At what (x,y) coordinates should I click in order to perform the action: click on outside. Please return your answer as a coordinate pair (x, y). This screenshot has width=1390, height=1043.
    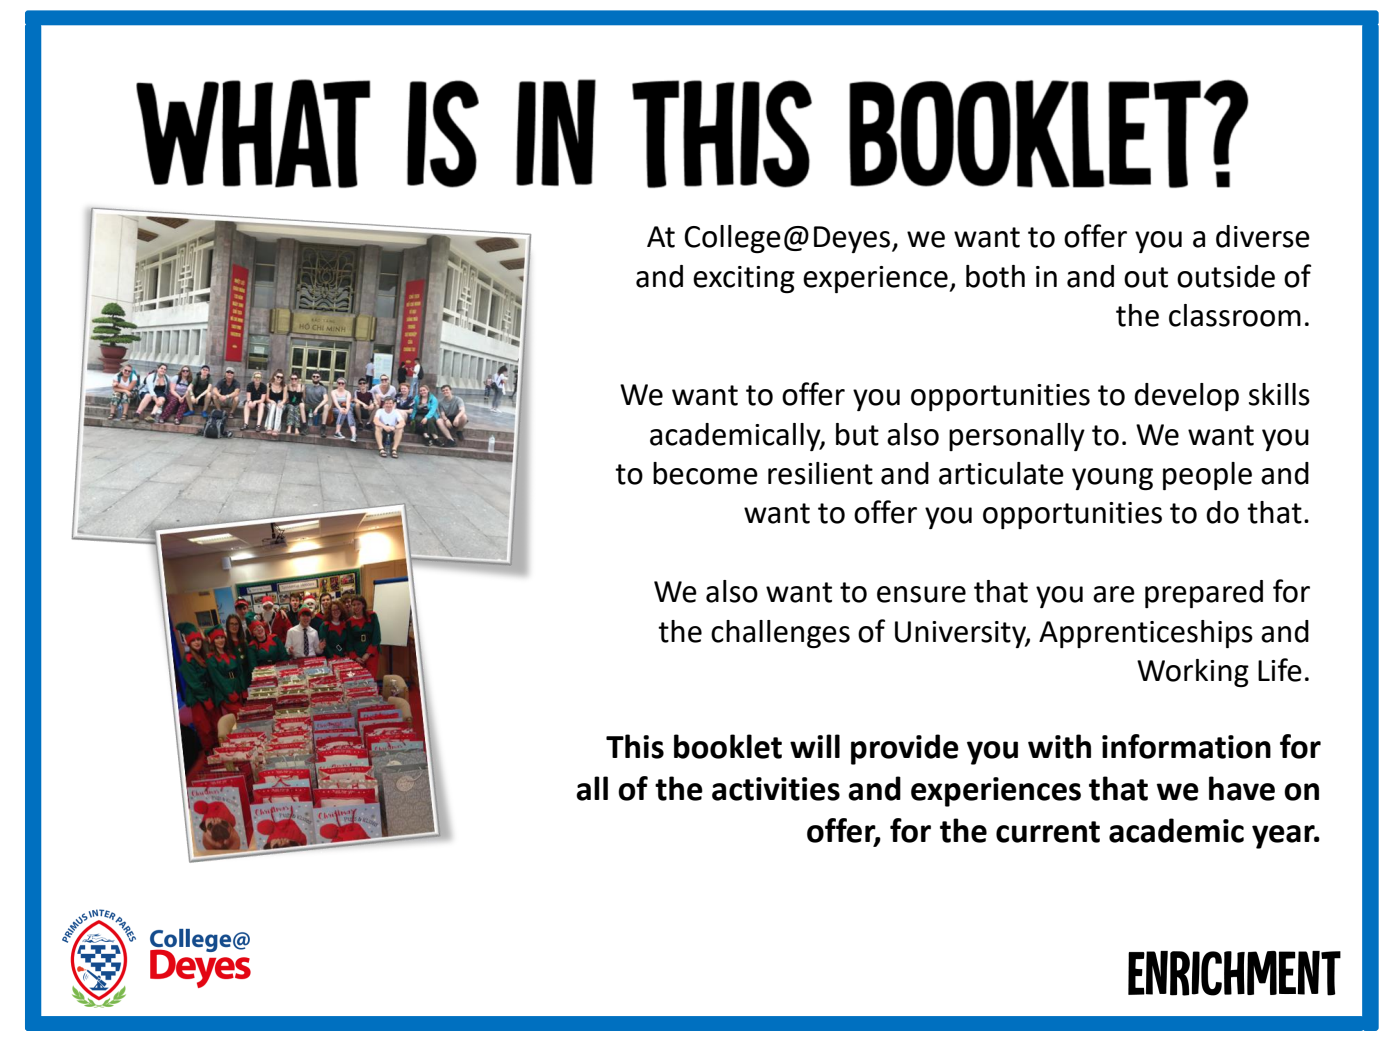
    Looking at the image, I should click on (1226, 276).
